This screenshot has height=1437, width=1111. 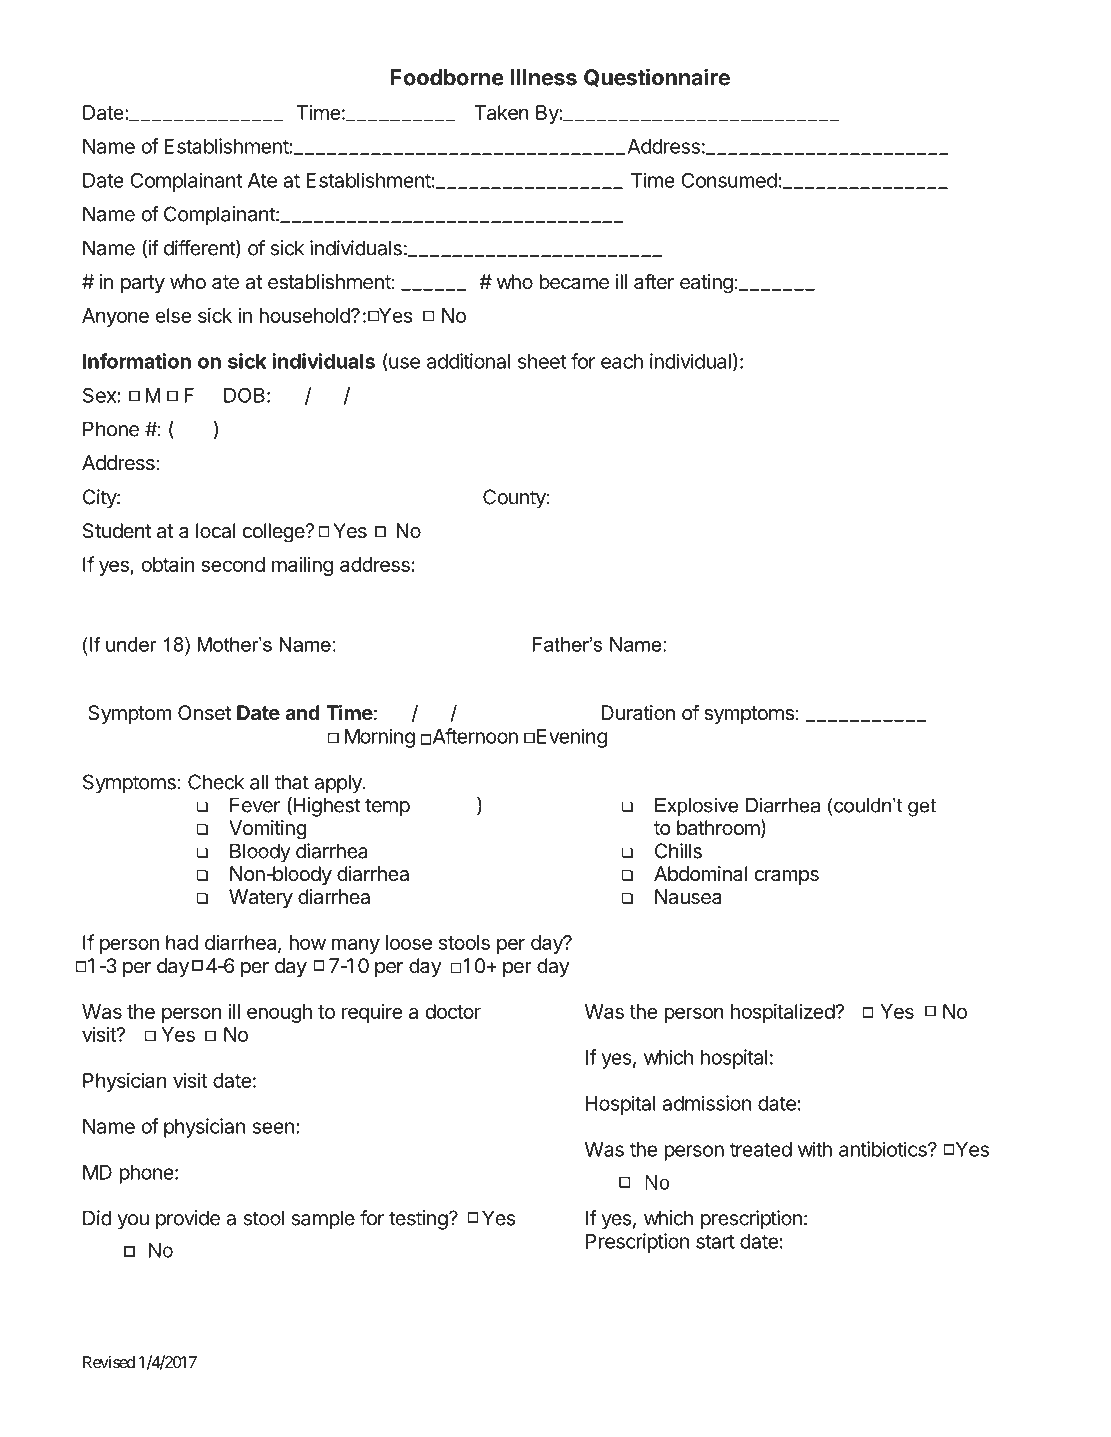 I want to click on Onset, so click(x=204, y=713).
